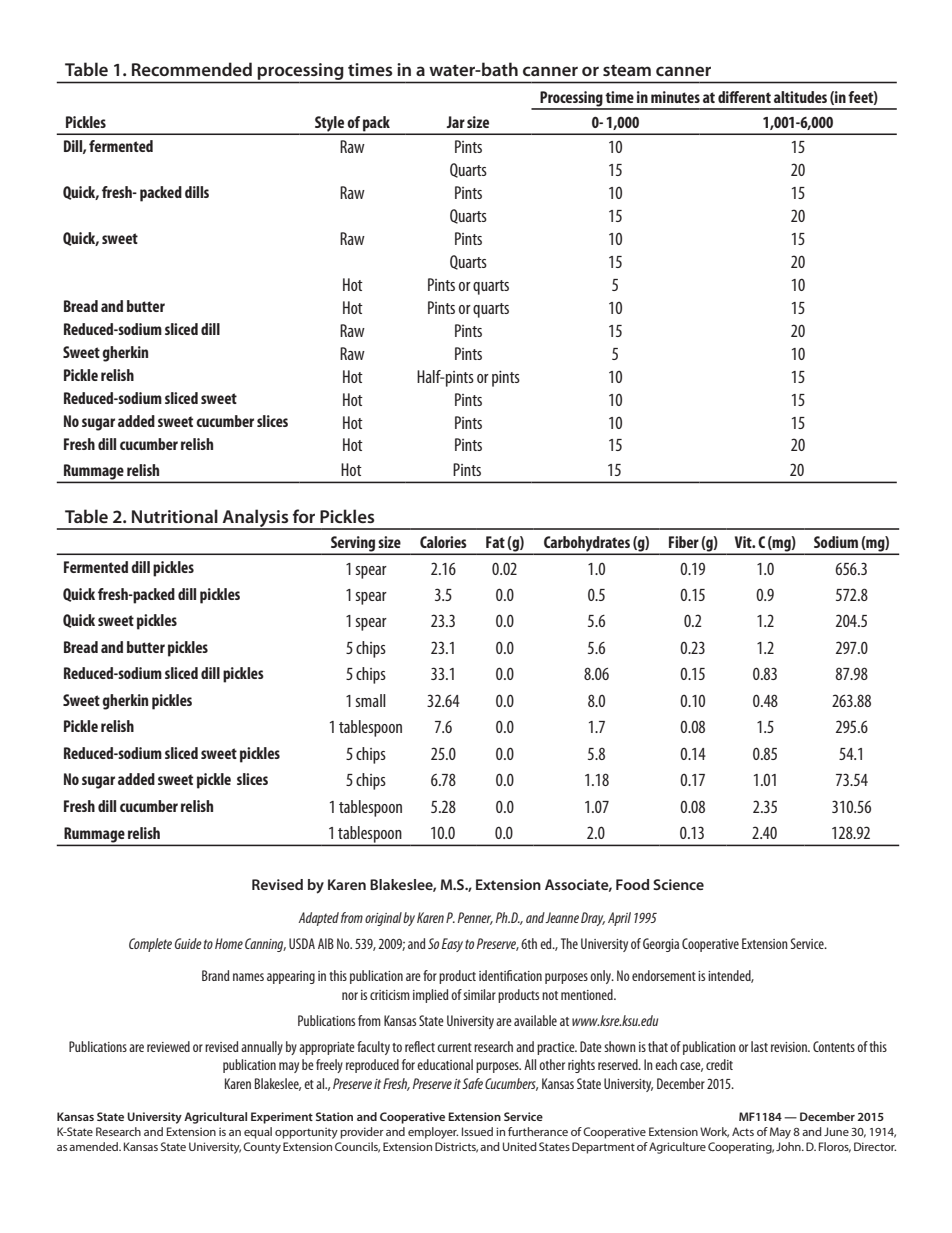  I want to click on Jar, so click(455, 122).
